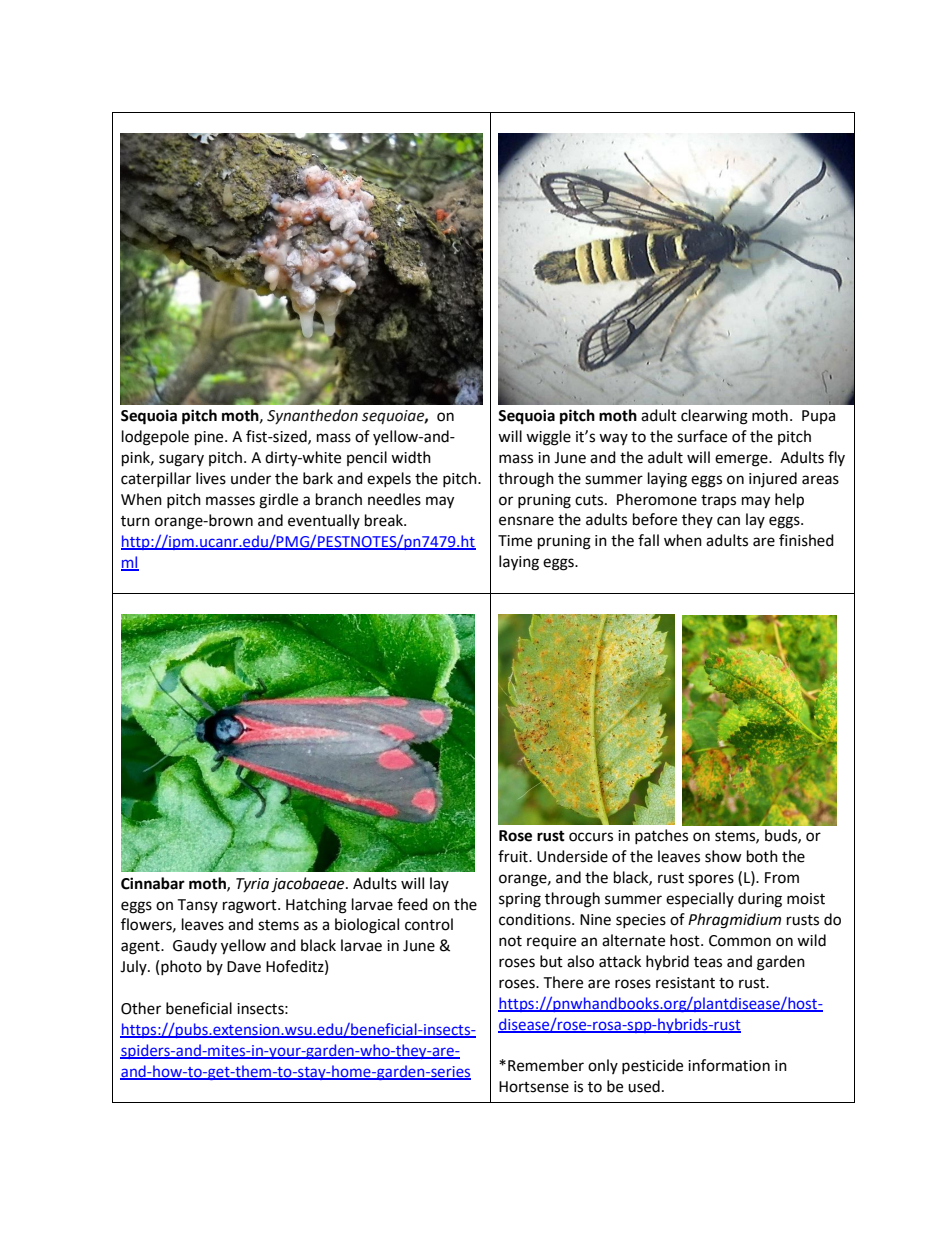  What do you see at coordinates (210, 438) in the screenshot?
I see `pine` at bounding box center [210, 438].
